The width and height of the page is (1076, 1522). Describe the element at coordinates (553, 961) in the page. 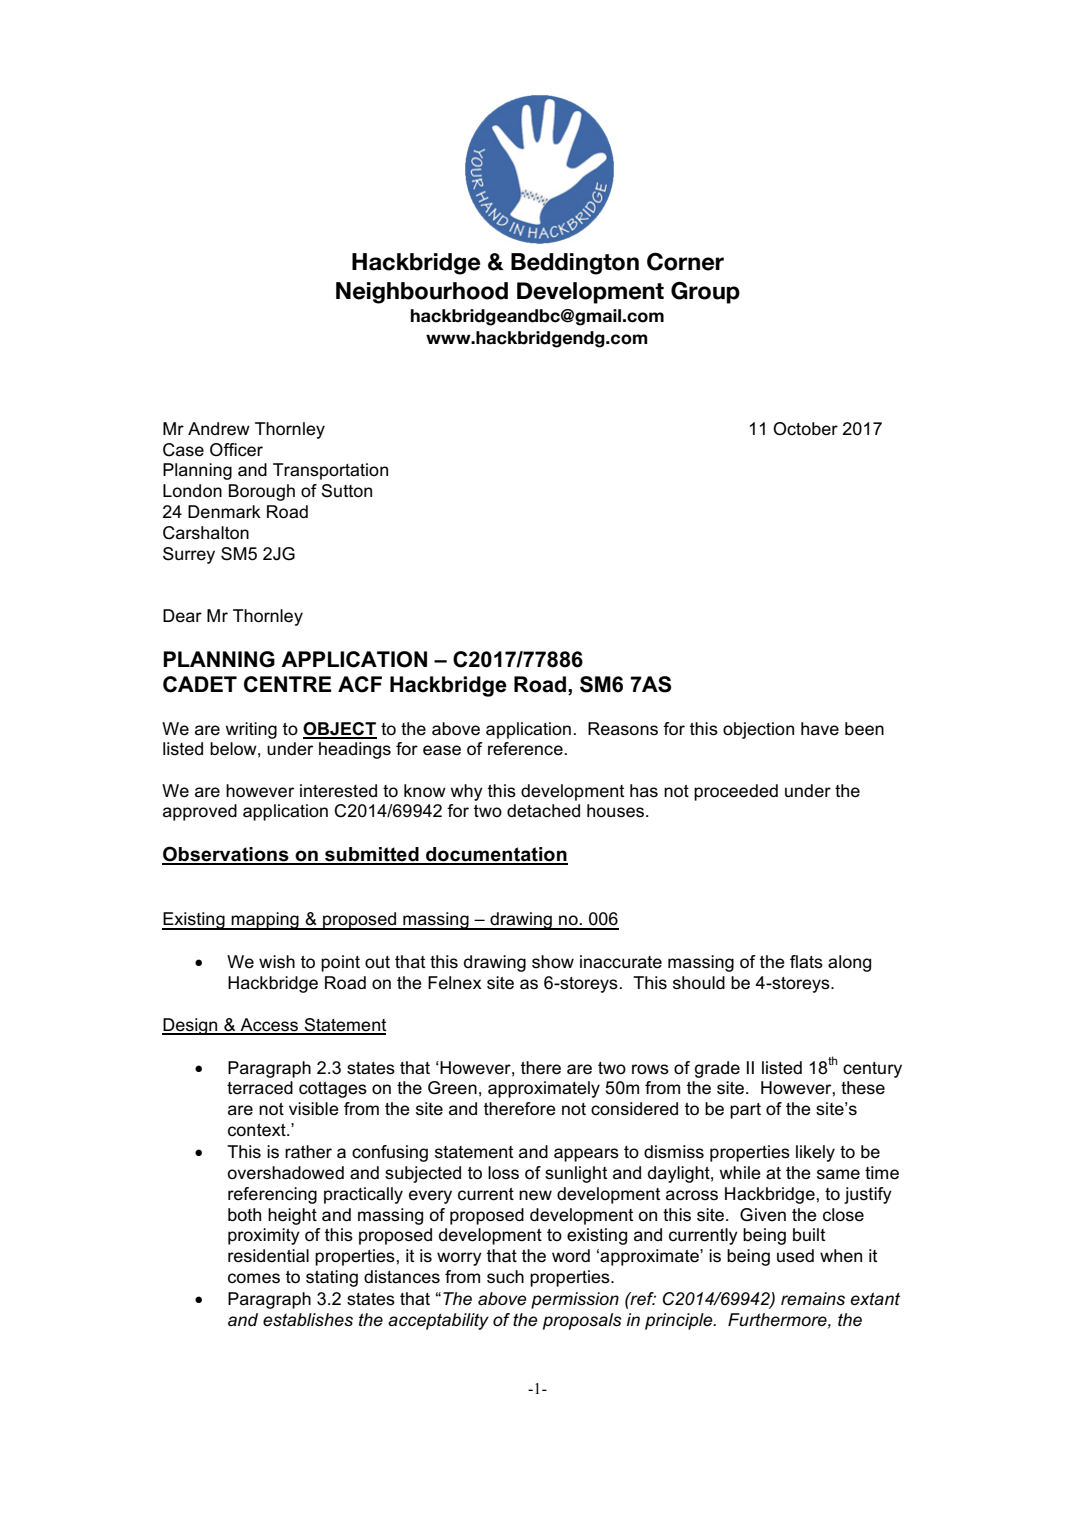

I see `show` at that location.
